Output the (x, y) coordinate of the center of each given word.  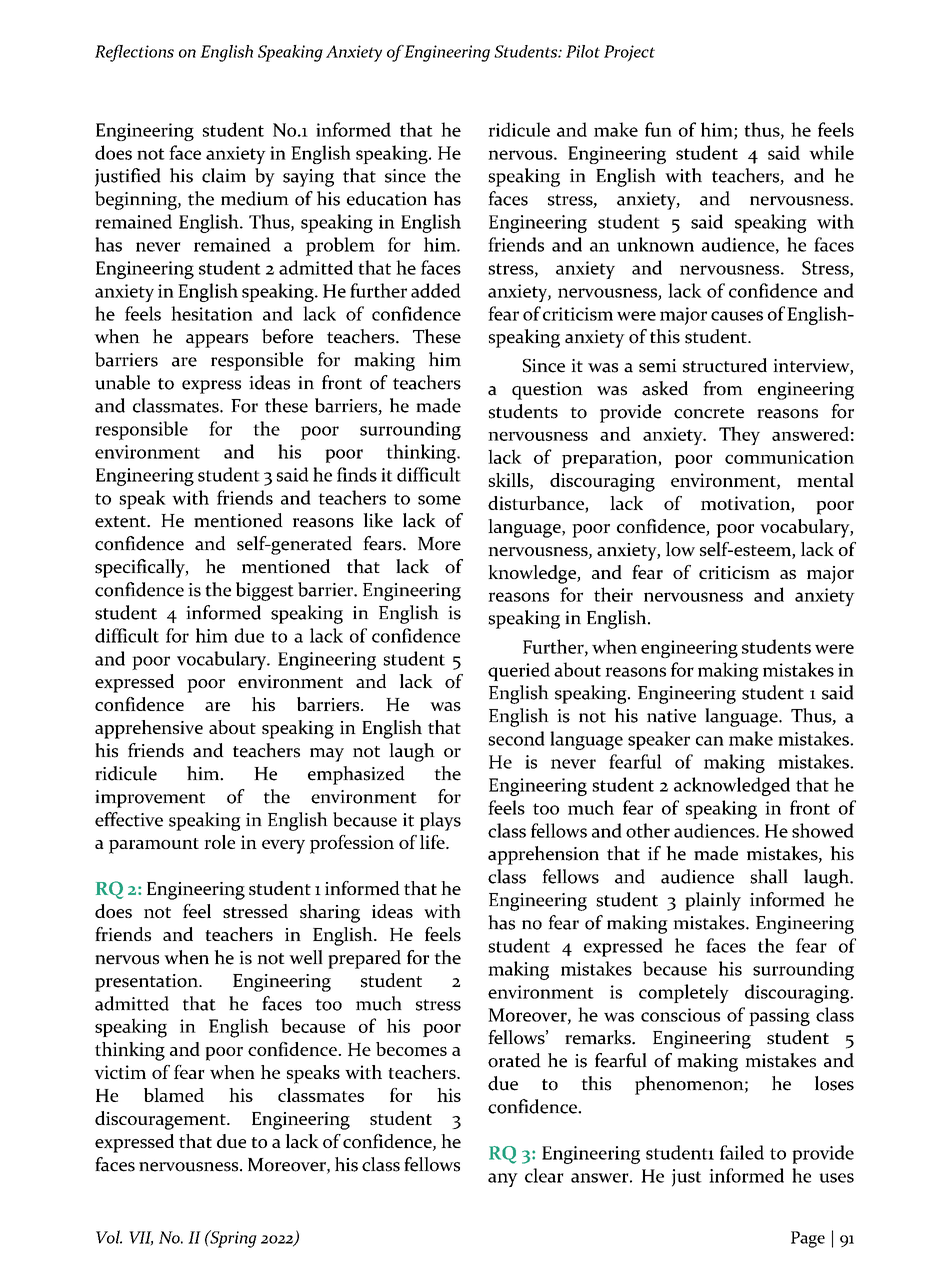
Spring (232, 1239)
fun (658, 129)
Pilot (583, 51)
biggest (265, 591)
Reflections (134, 53)
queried (519, 671)
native (671, 716)
